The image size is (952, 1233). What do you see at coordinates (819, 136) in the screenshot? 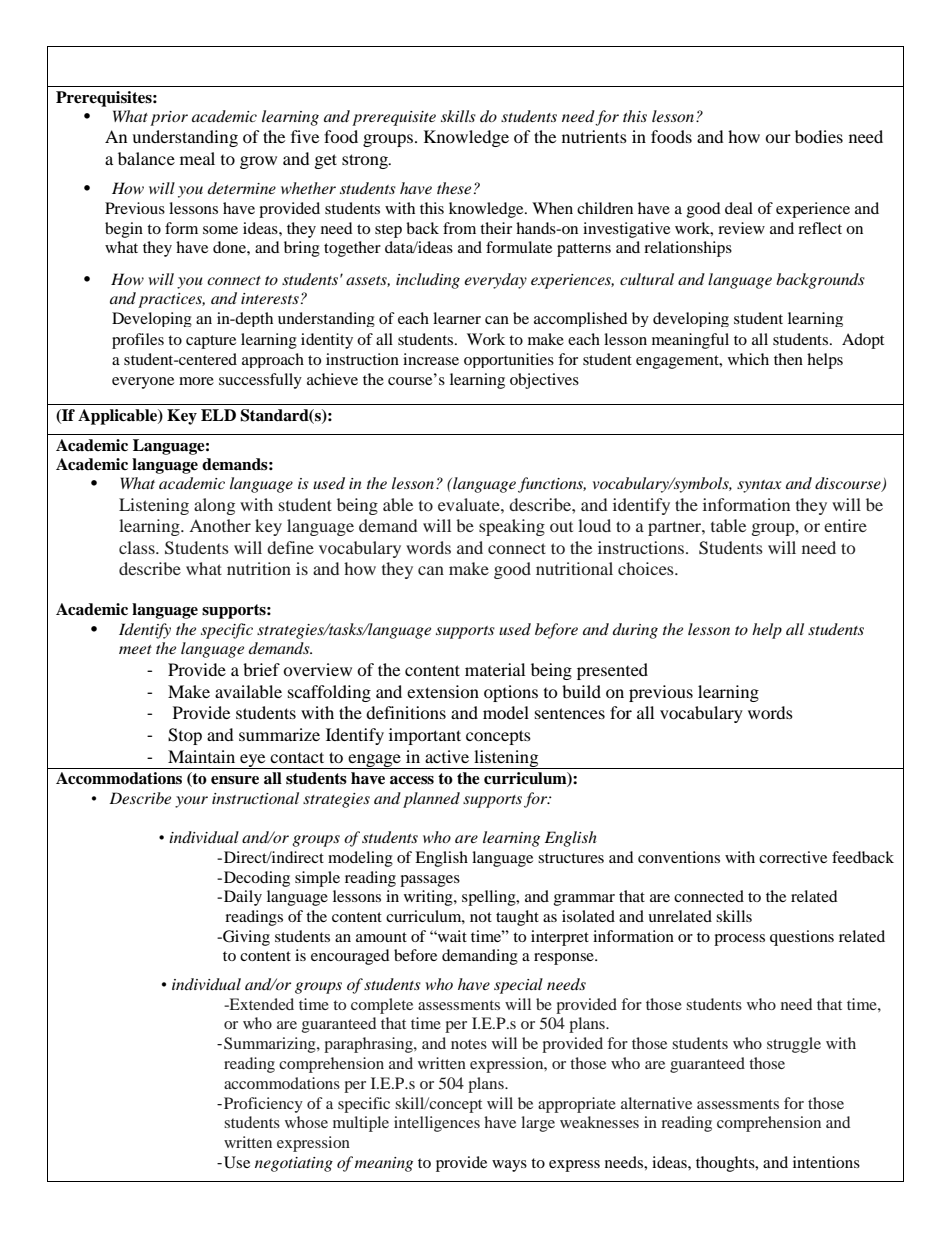
I see `bodies` at bounding box center [819, 136].
